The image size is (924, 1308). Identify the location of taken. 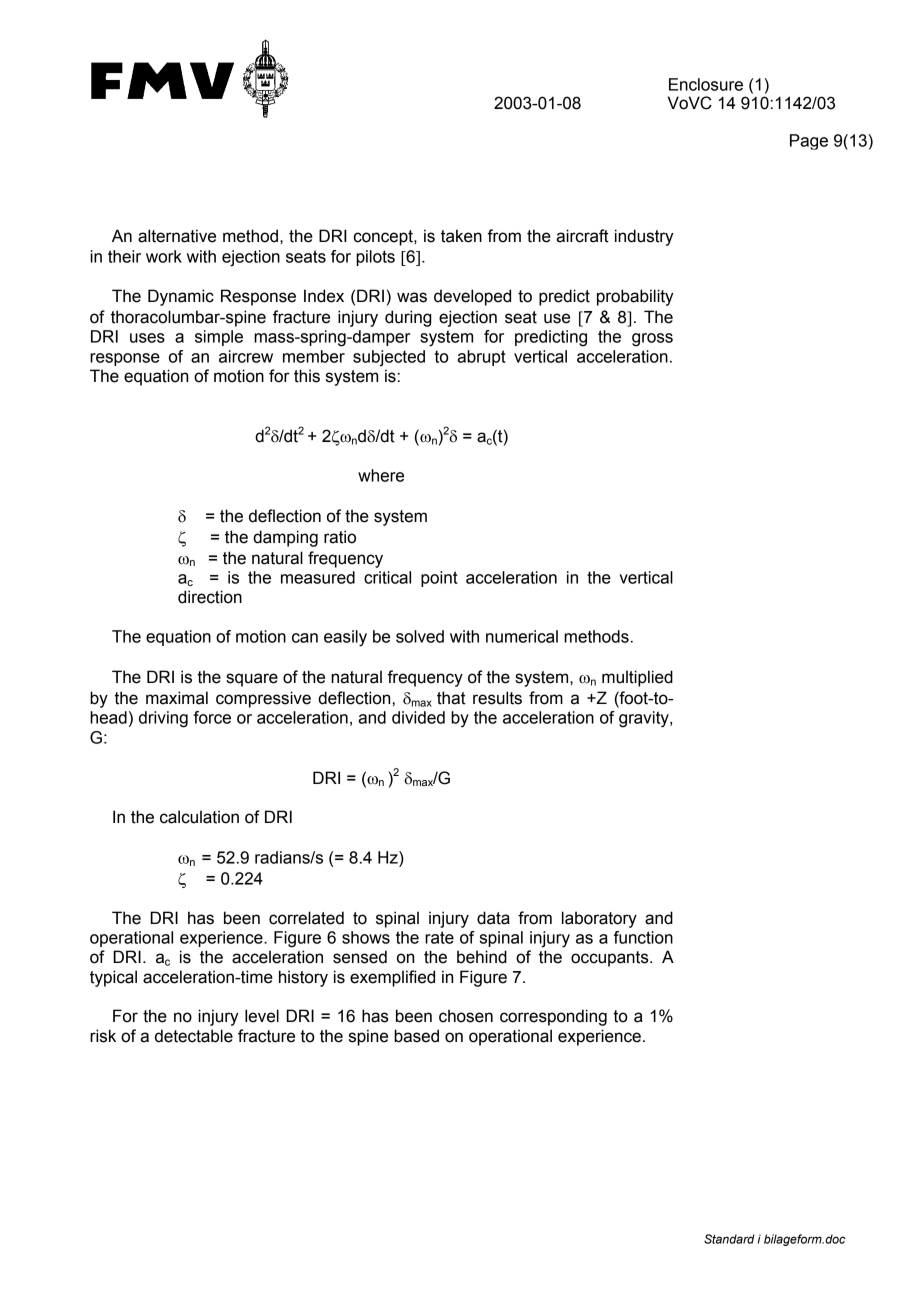
(461, 236).
